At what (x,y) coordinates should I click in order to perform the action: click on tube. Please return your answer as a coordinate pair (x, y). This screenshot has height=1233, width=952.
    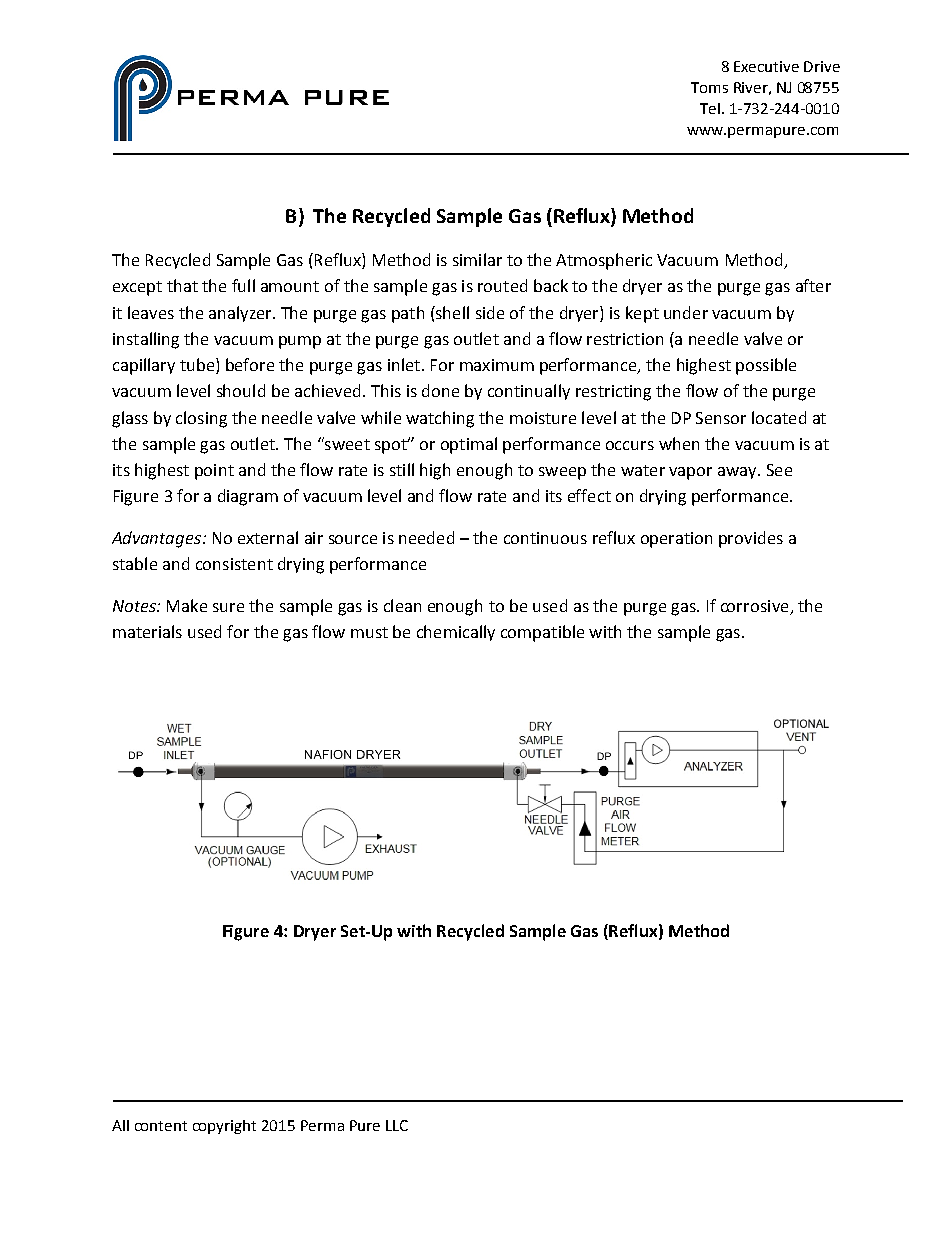
    Looking at the image, I should click on (197, 364).
